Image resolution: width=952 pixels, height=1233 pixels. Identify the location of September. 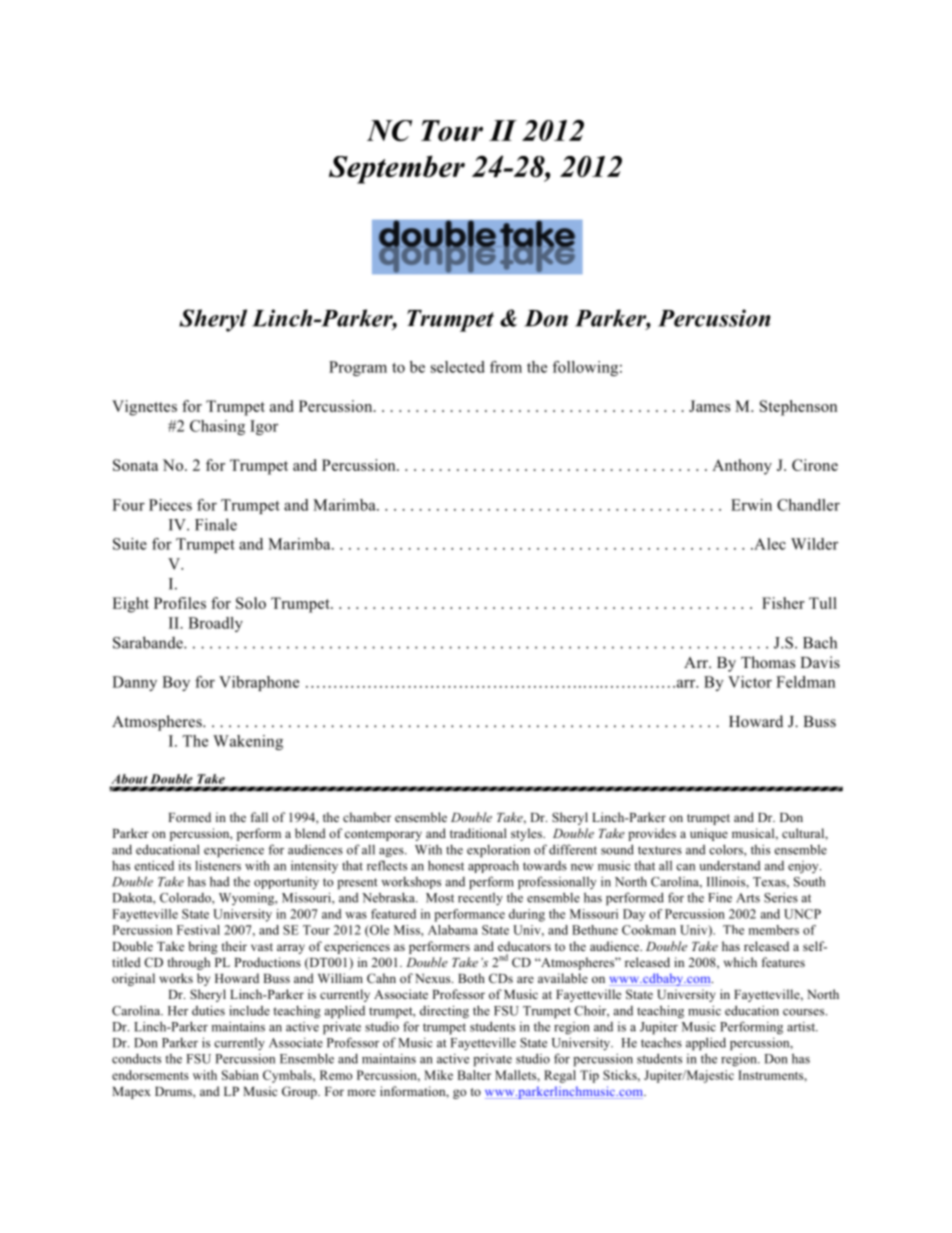
(397, 169).
